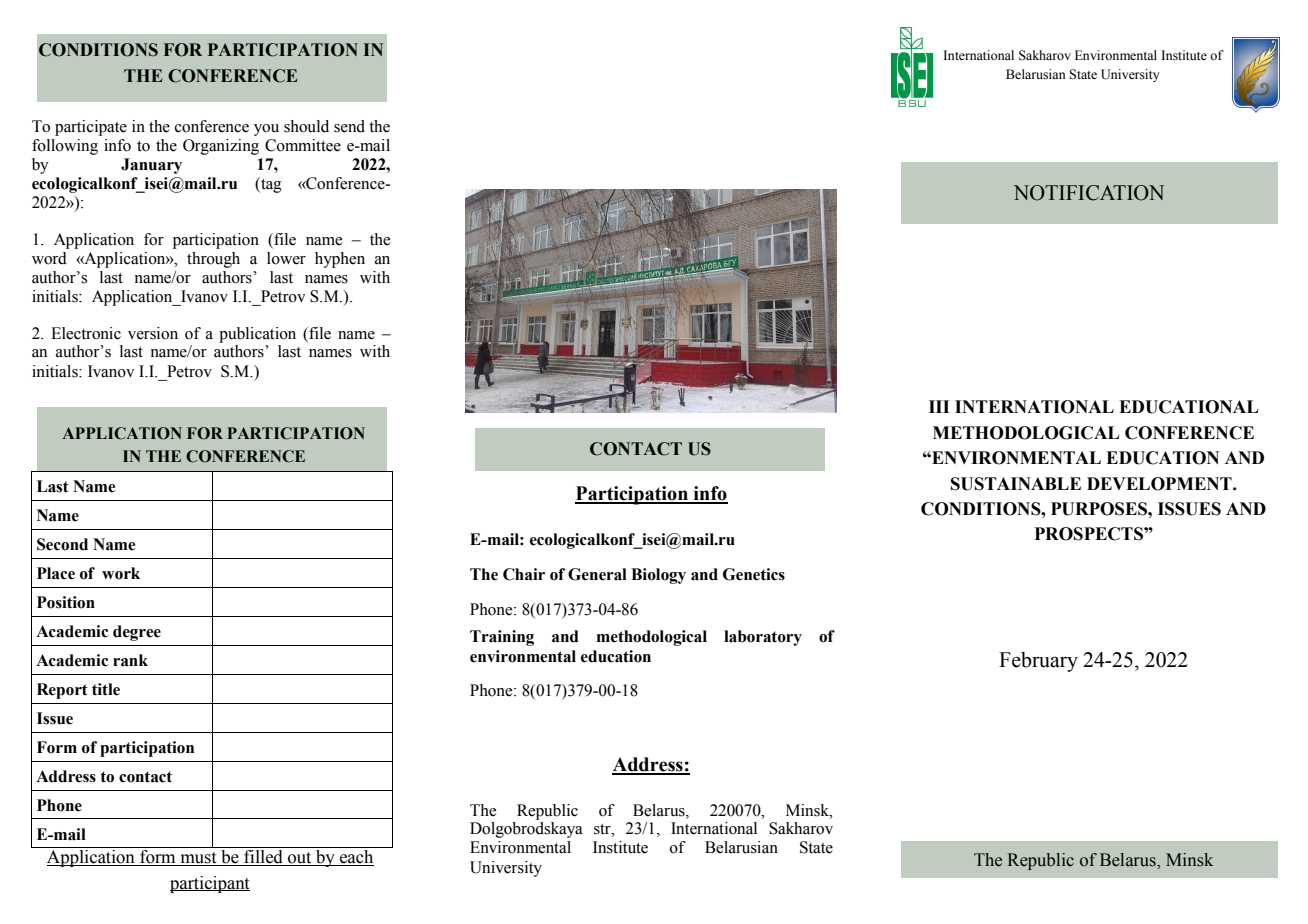  I want to click on laboratory, so click(763, 638).
